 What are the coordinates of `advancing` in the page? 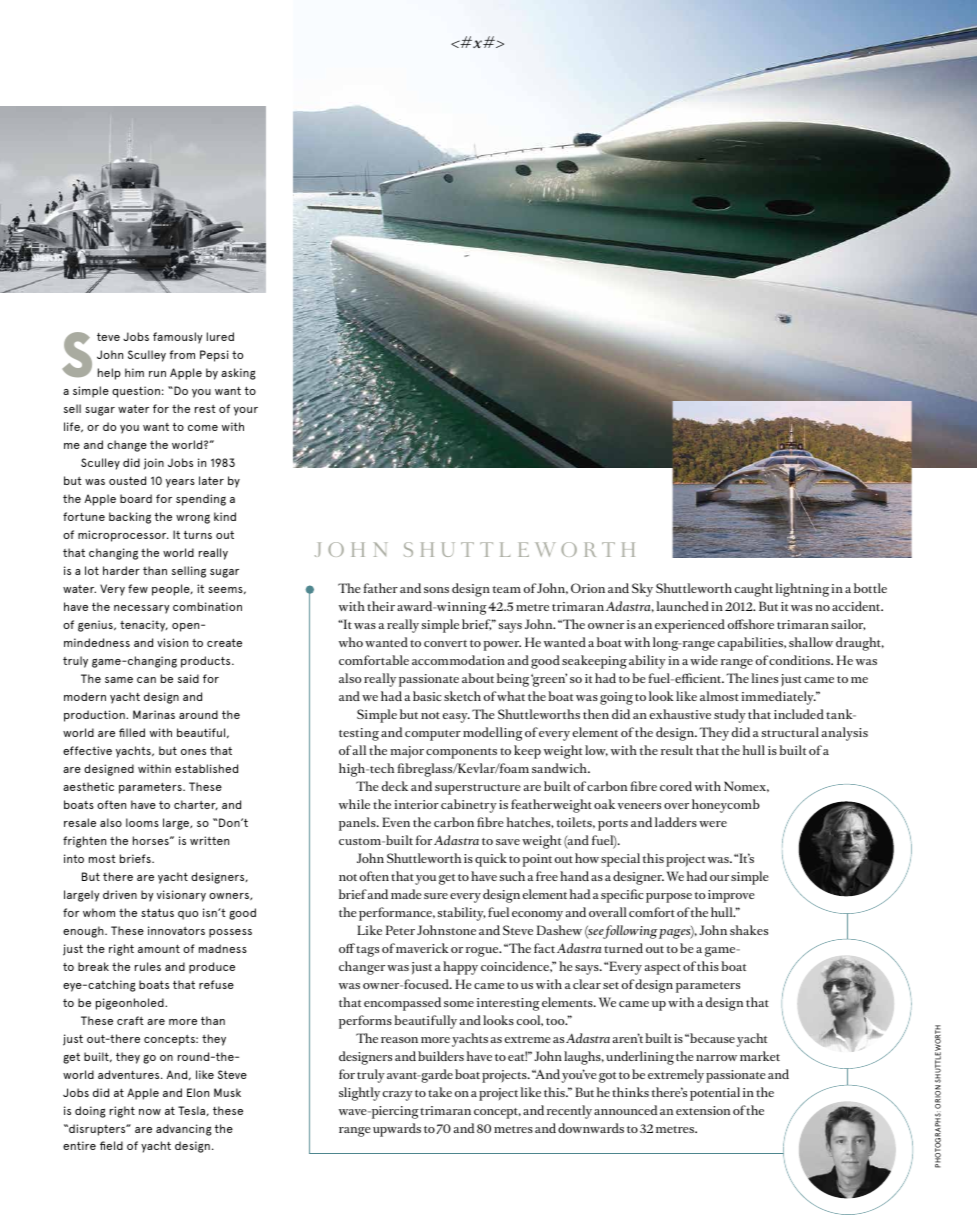 It's located at (184, 1130).
